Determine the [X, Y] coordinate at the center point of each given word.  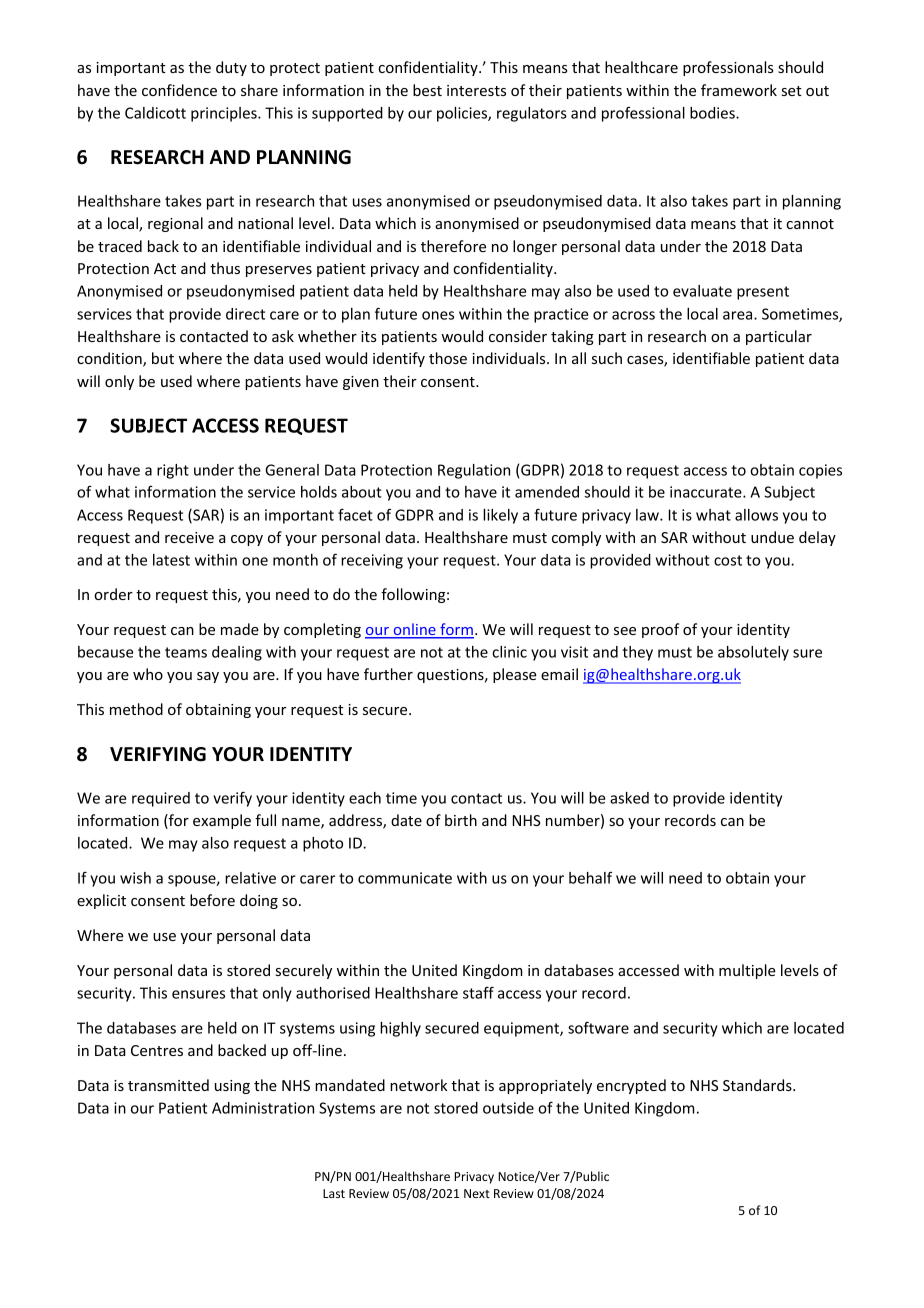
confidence [179, 90]
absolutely [753, 653]
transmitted [168, 1085]
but [163, 358]
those [448, 358]
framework [739, 90]
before [212, 900]
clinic [509, 652]
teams [186, 652]
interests [476, 90]
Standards [758, 1085]
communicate [405, 878]
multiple [747, 971]
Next [477, 1193]
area [739, 315]
